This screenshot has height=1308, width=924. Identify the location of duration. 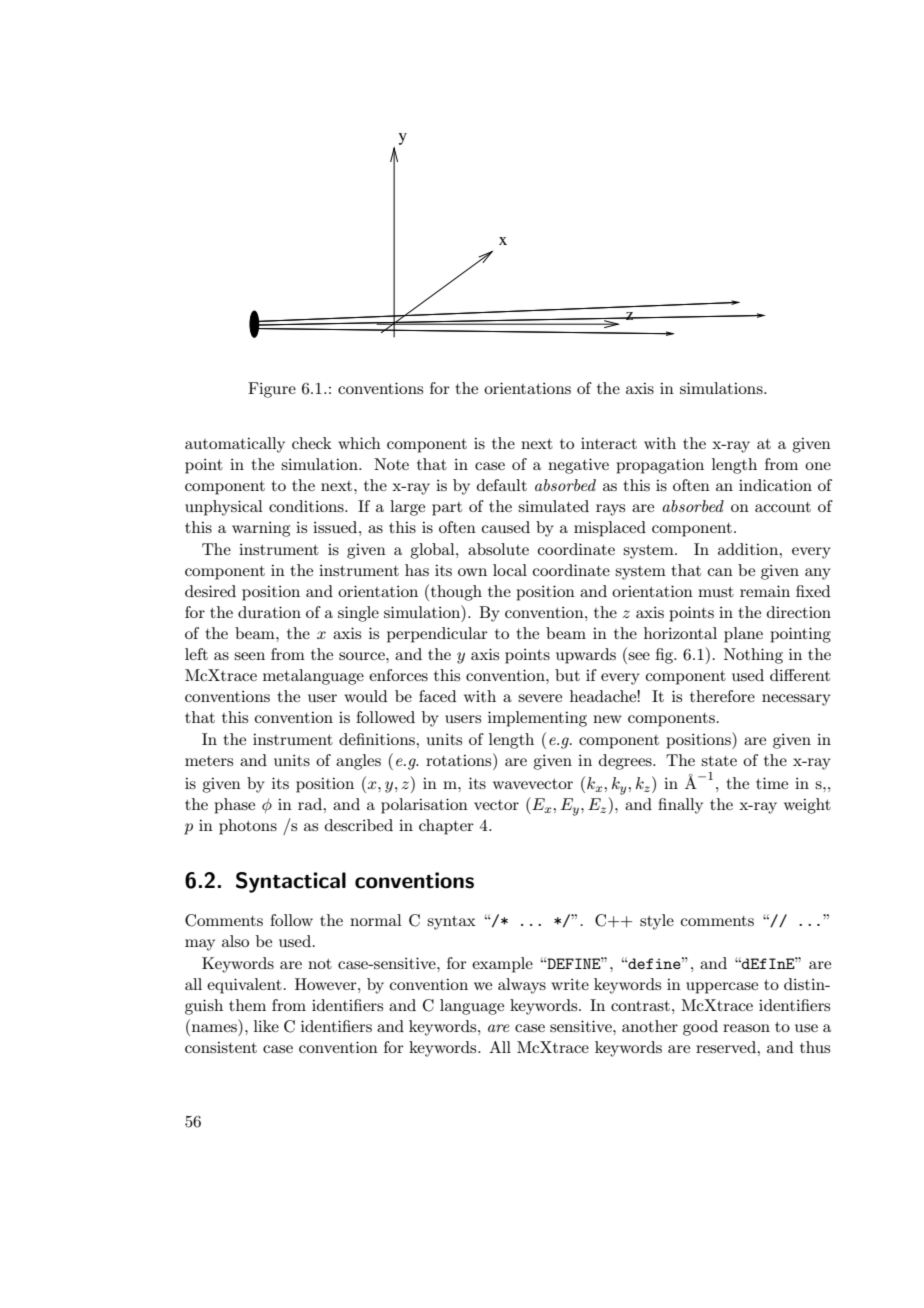
(269, 612).
